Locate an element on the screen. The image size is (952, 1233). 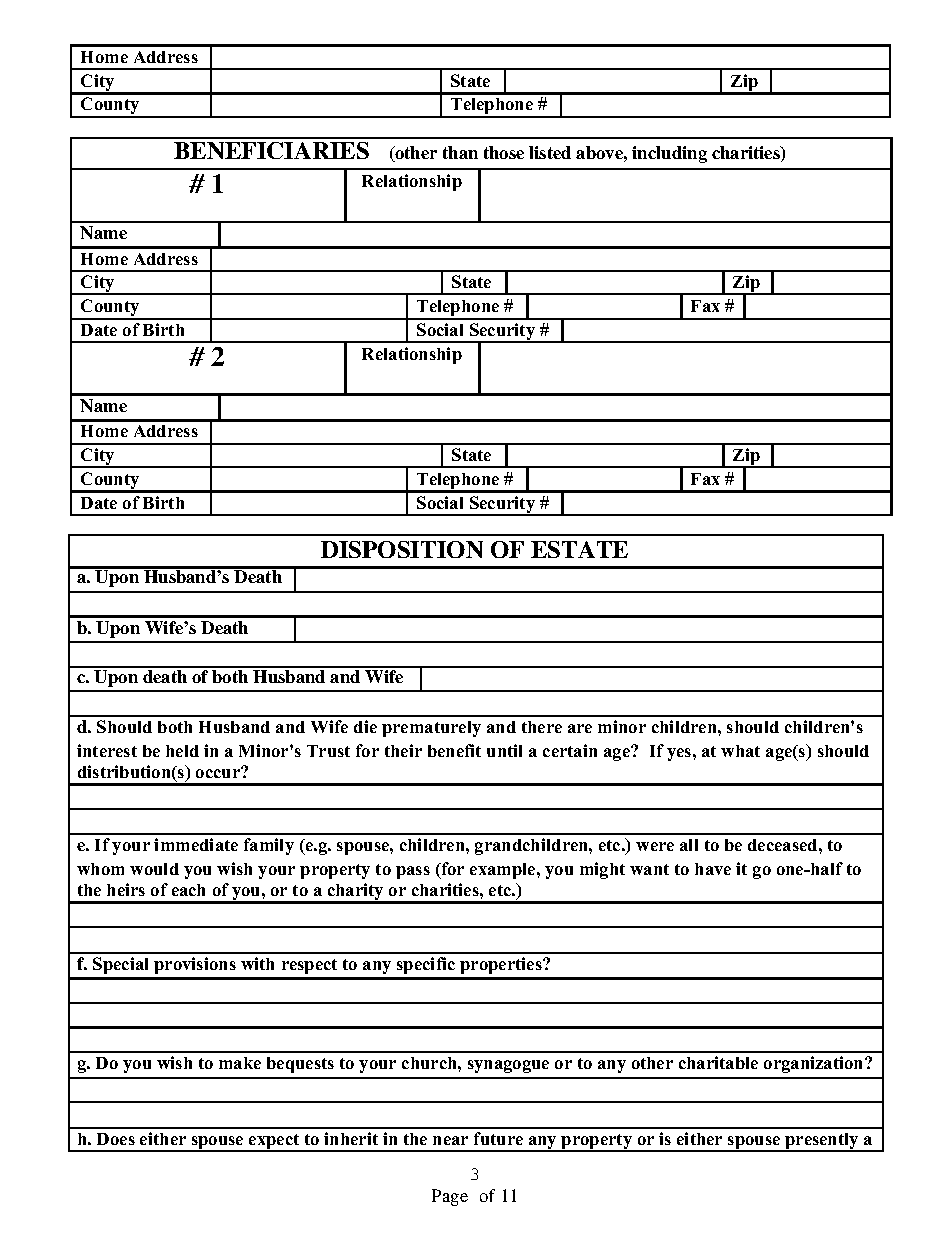
including is located at coordinates (669, 154).
